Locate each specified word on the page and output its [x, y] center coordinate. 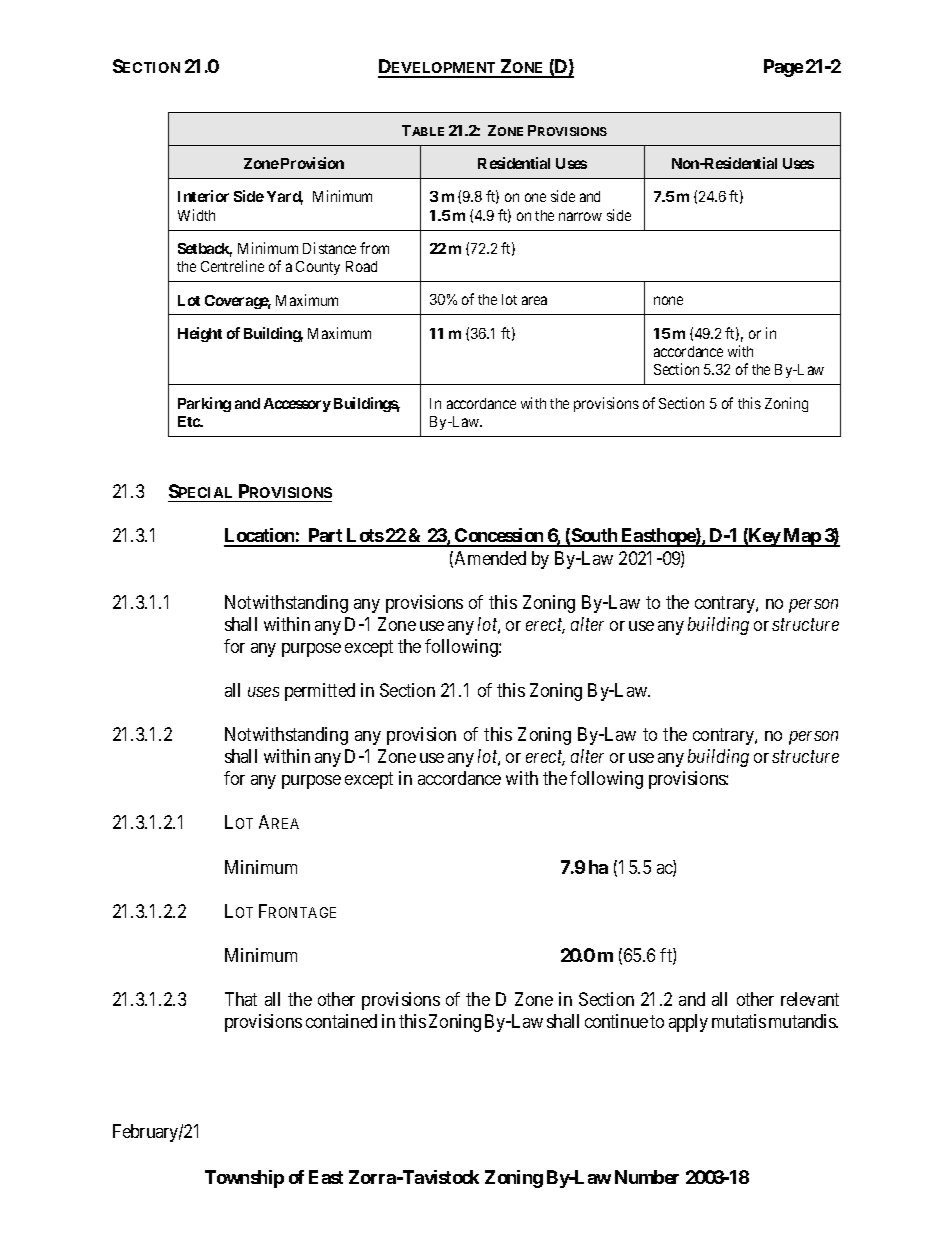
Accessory [297, 405]
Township [244, 1179]
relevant [810, 999]
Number [647, 1177]
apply [688, 1023]
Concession [499, 537]
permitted [320, 692]
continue [616, 1021]
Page [783, 68]
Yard [285, 198]
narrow [580, 216]
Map [802, 537]
